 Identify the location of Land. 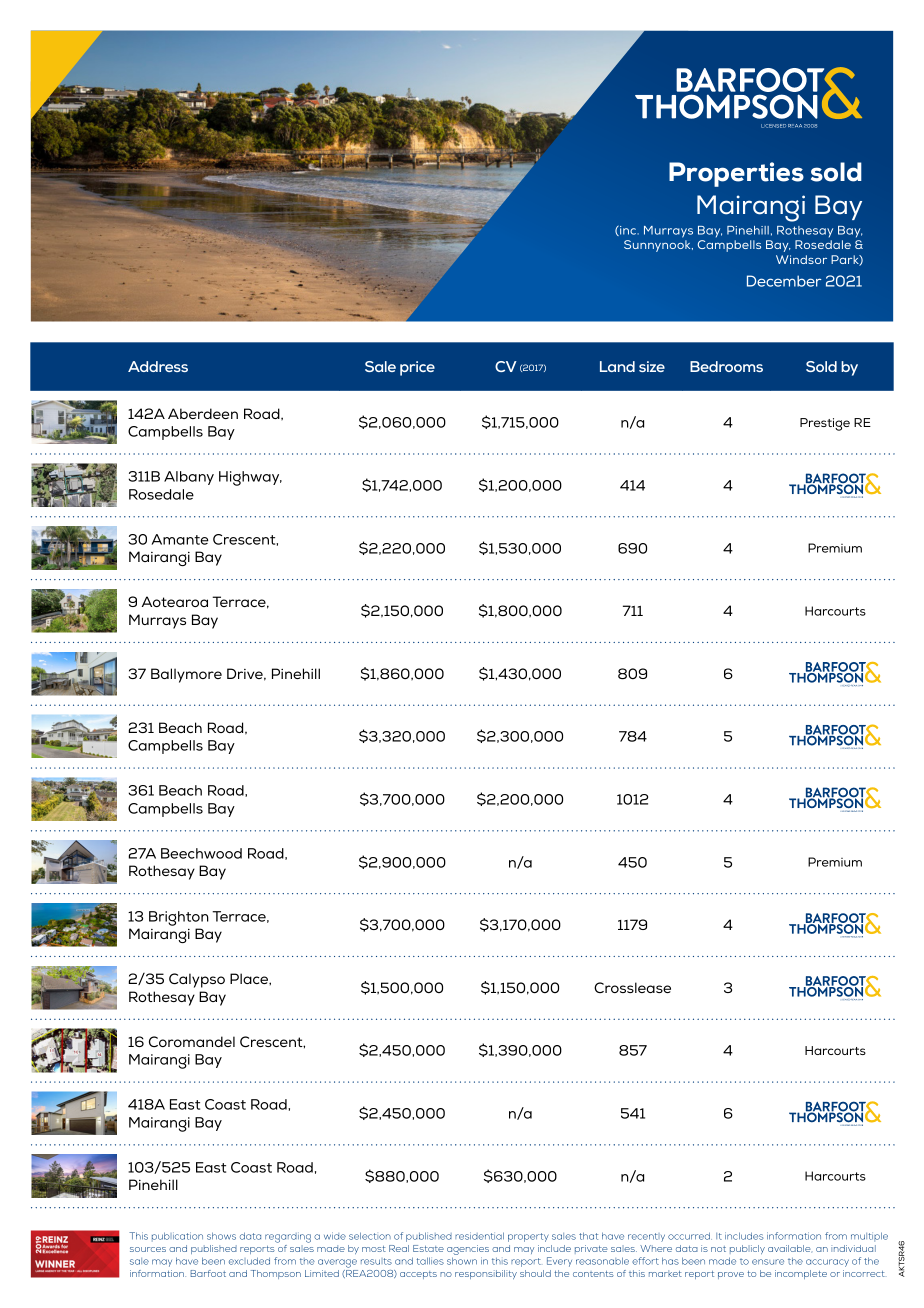
(617, 366).
